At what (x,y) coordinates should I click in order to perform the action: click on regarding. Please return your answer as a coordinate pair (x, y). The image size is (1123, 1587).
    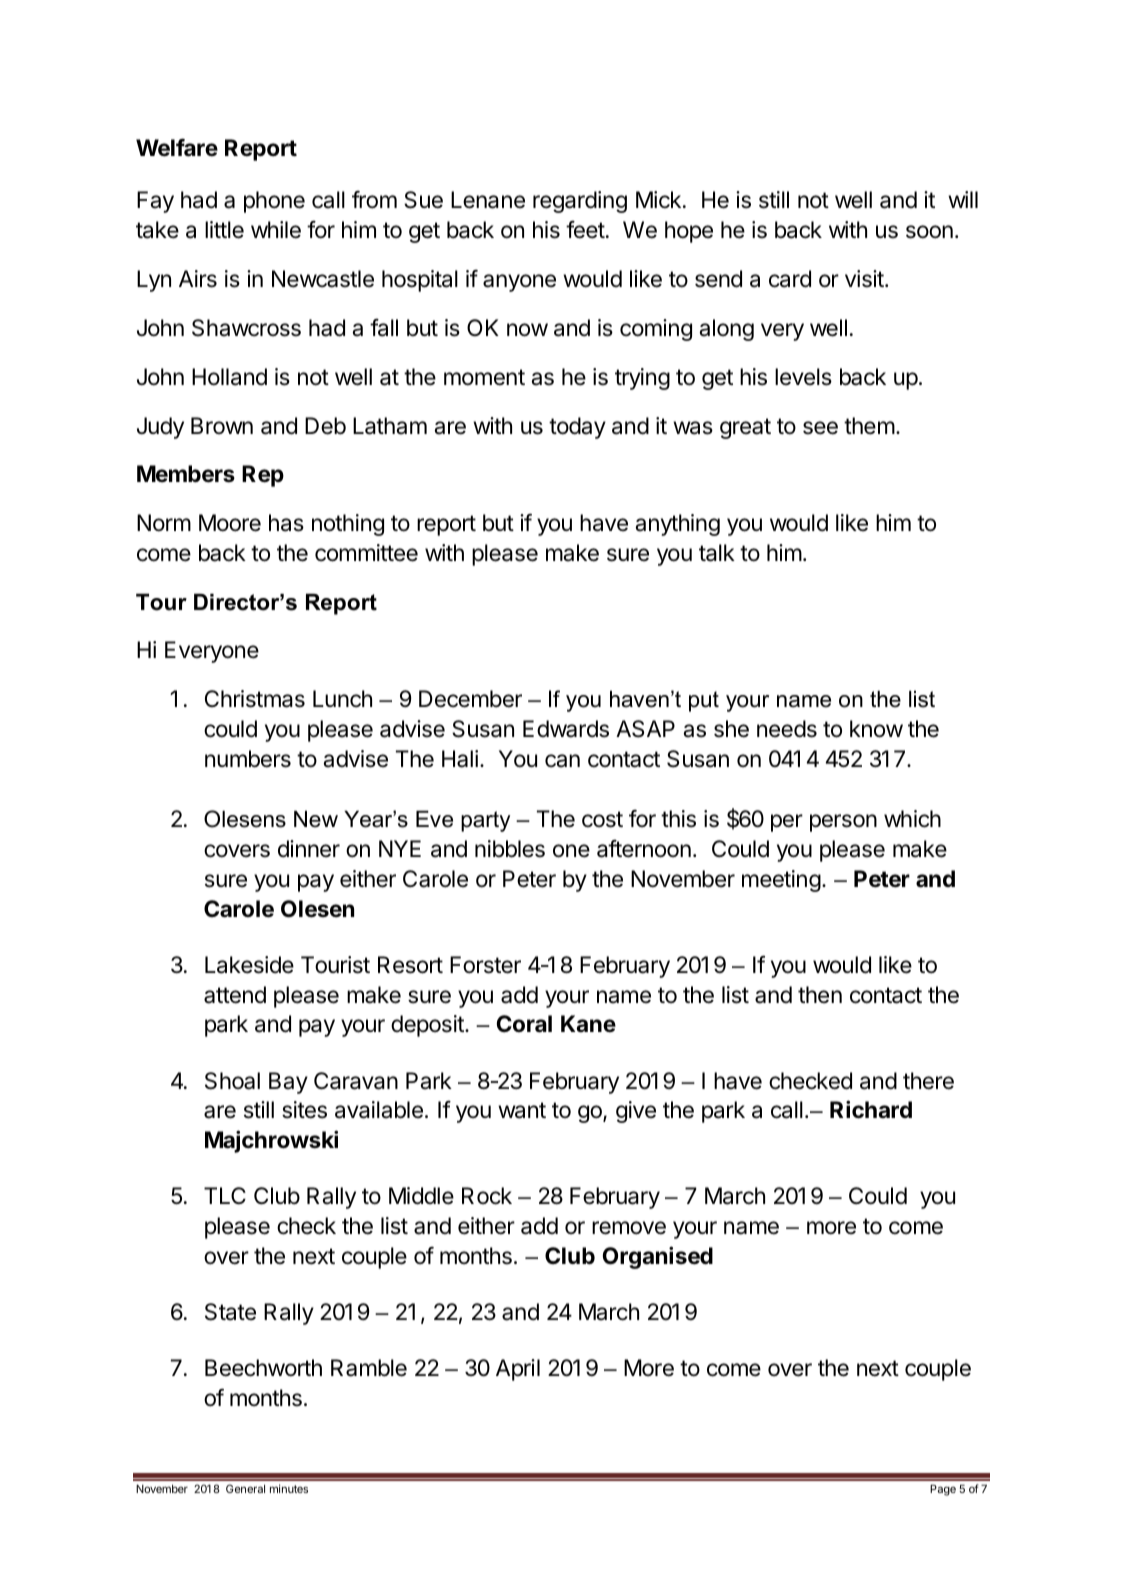
    Looking at the image, I should click on (580, 202).
